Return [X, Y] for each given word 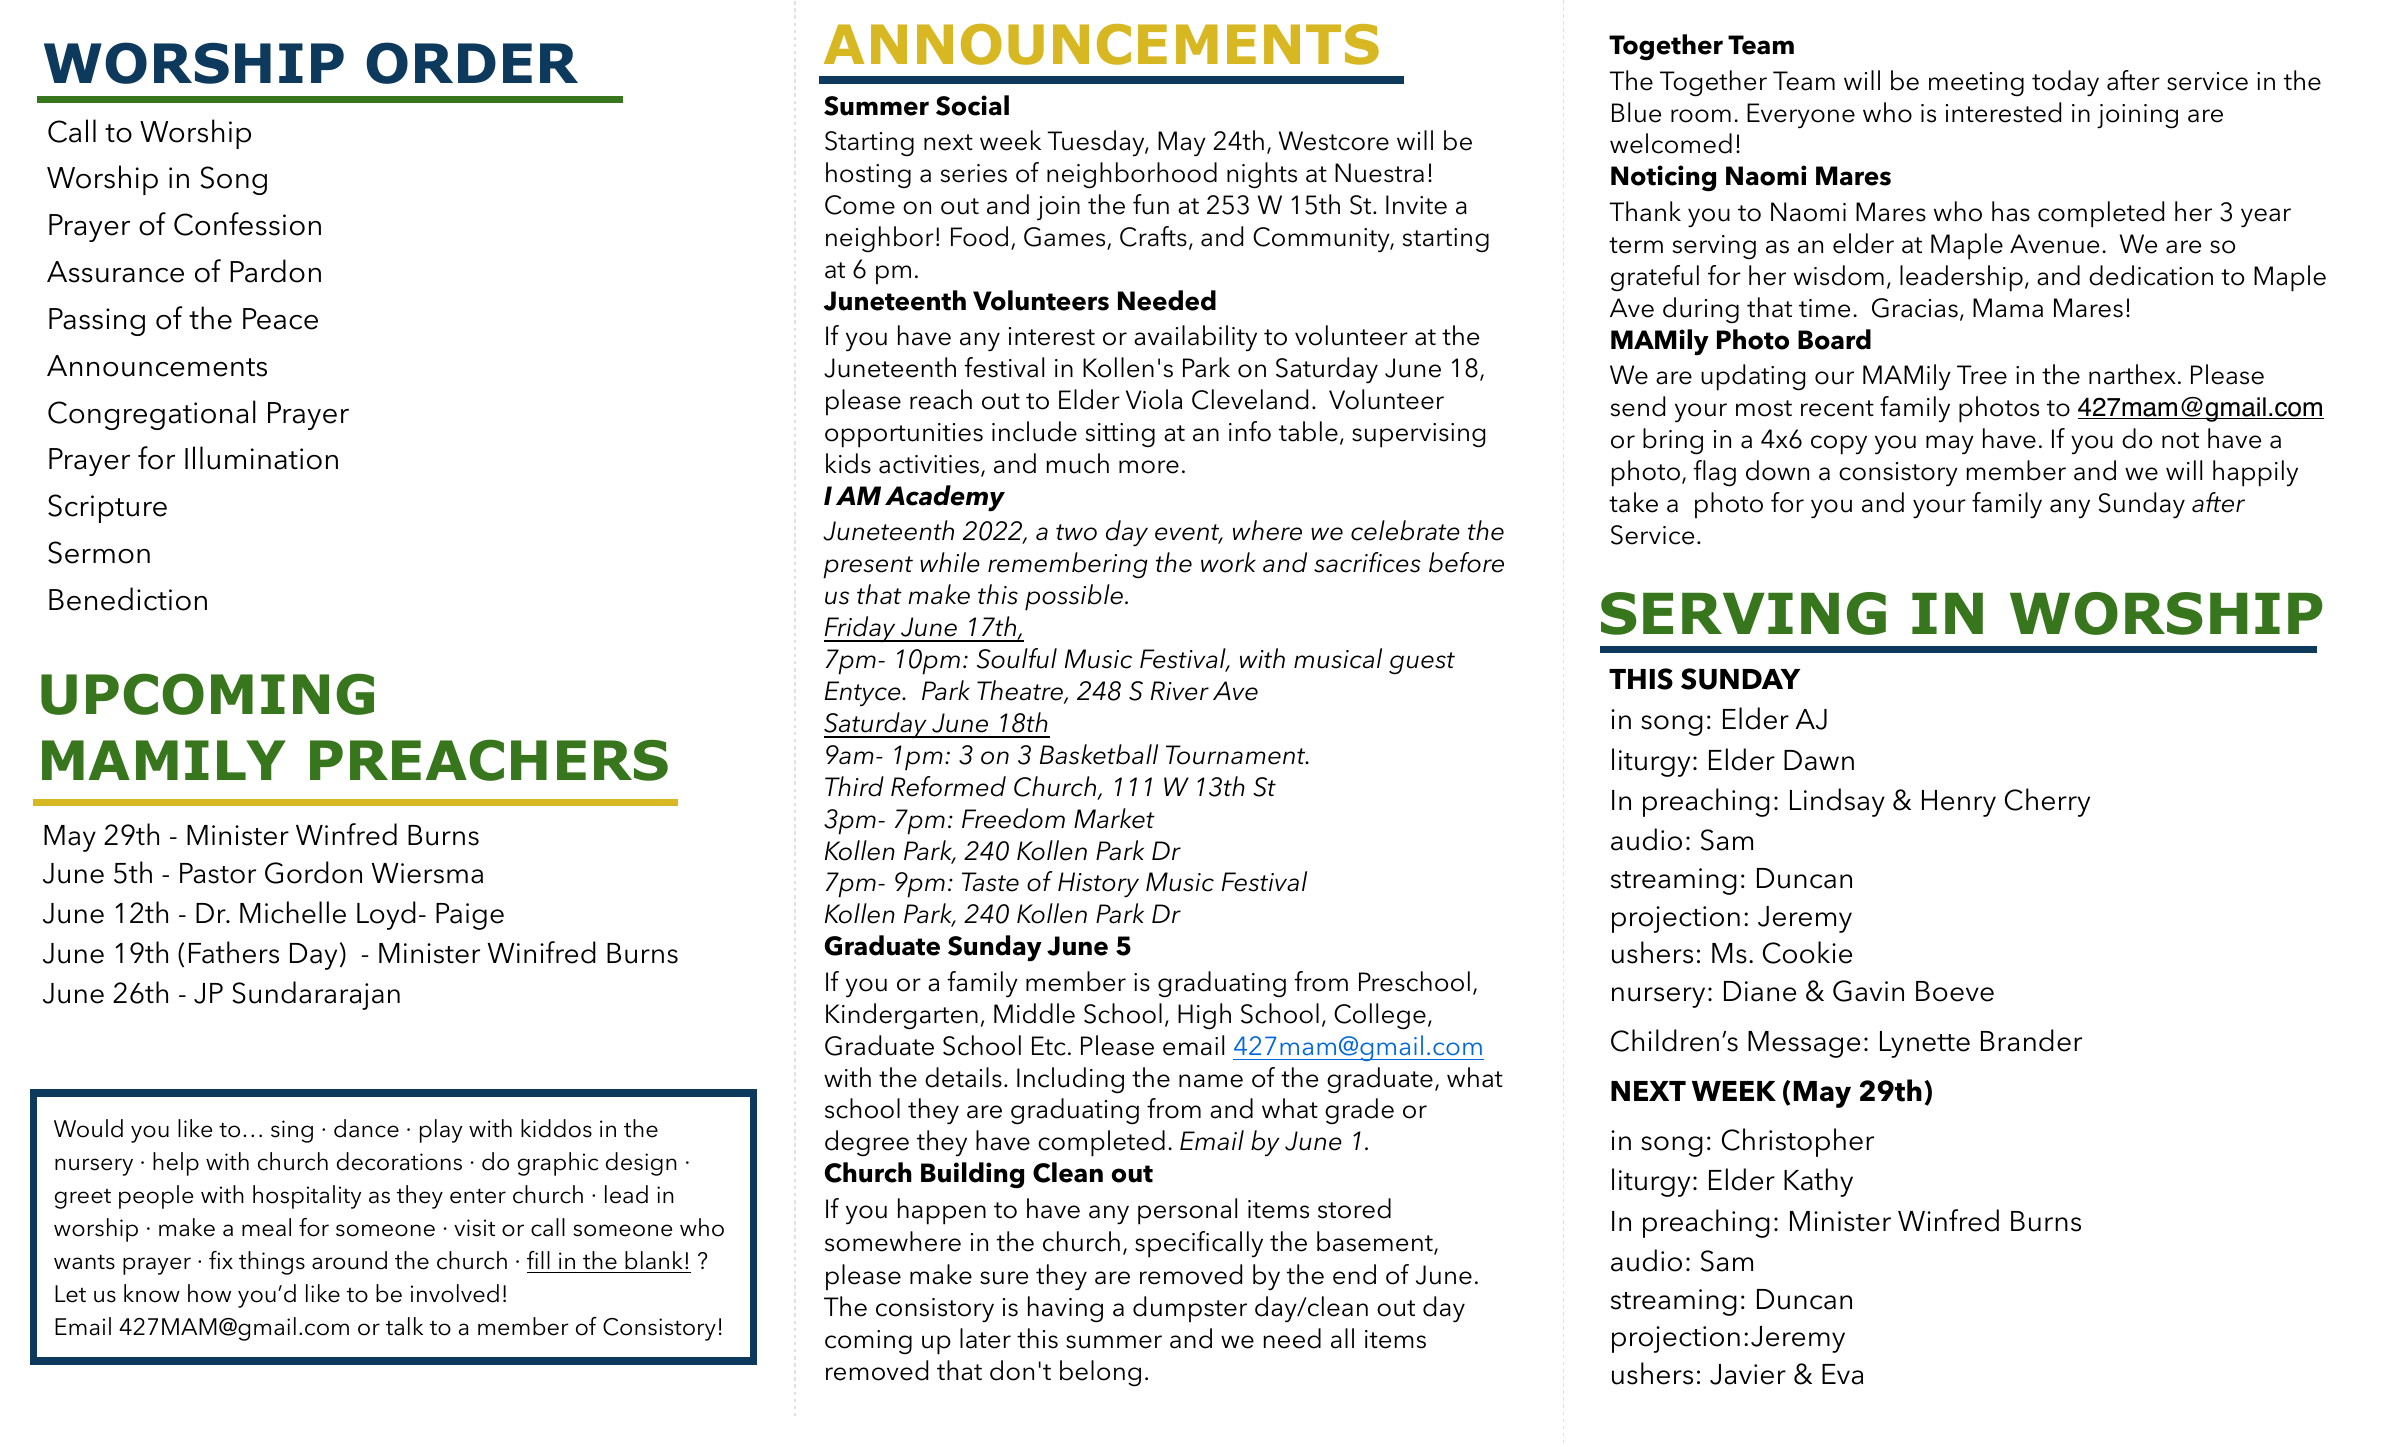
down [1777, 470]
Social [972, 105]
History [1098, 885]
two [1076, 532]
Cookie [1807, 952]
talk [404, 1326]
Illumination [261, 458]
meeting [1976, 84]
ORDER [472, 63]
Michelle [293, 912]
